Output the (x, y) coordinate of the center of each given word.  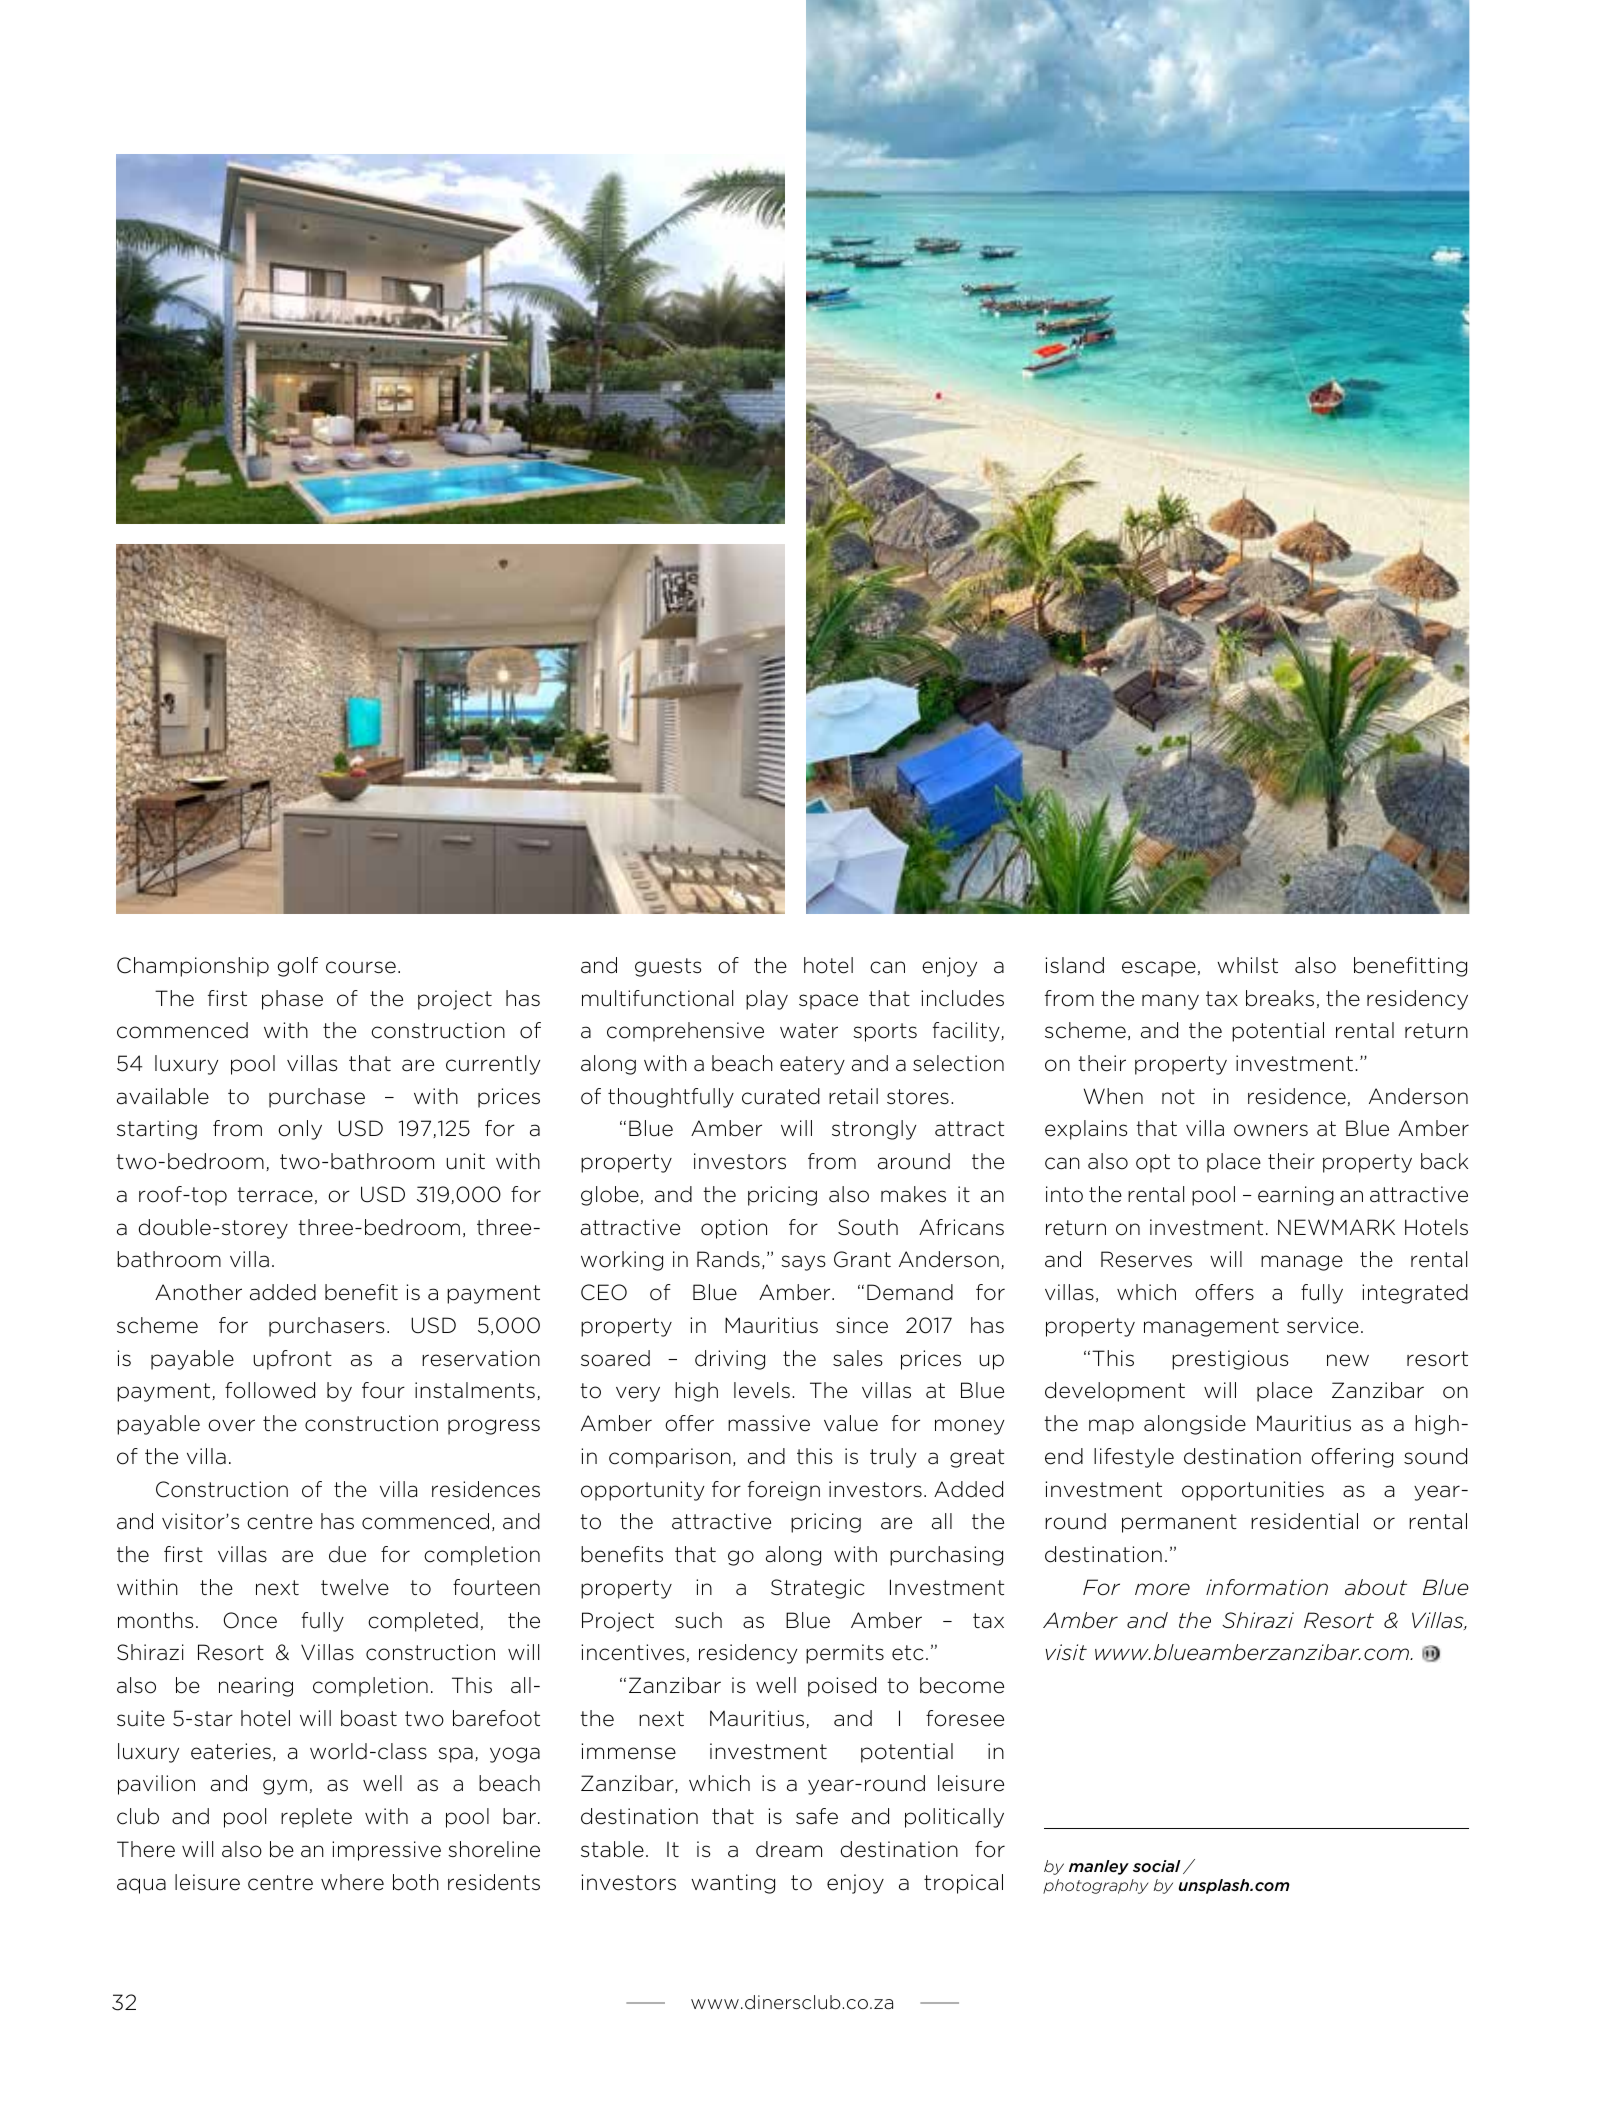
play (767, 1000)
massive (769, 1423)
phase (292, 1000)
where (352, 1882)
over (231, 1425)
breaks (1280, 998)
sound (1435, 1456)
